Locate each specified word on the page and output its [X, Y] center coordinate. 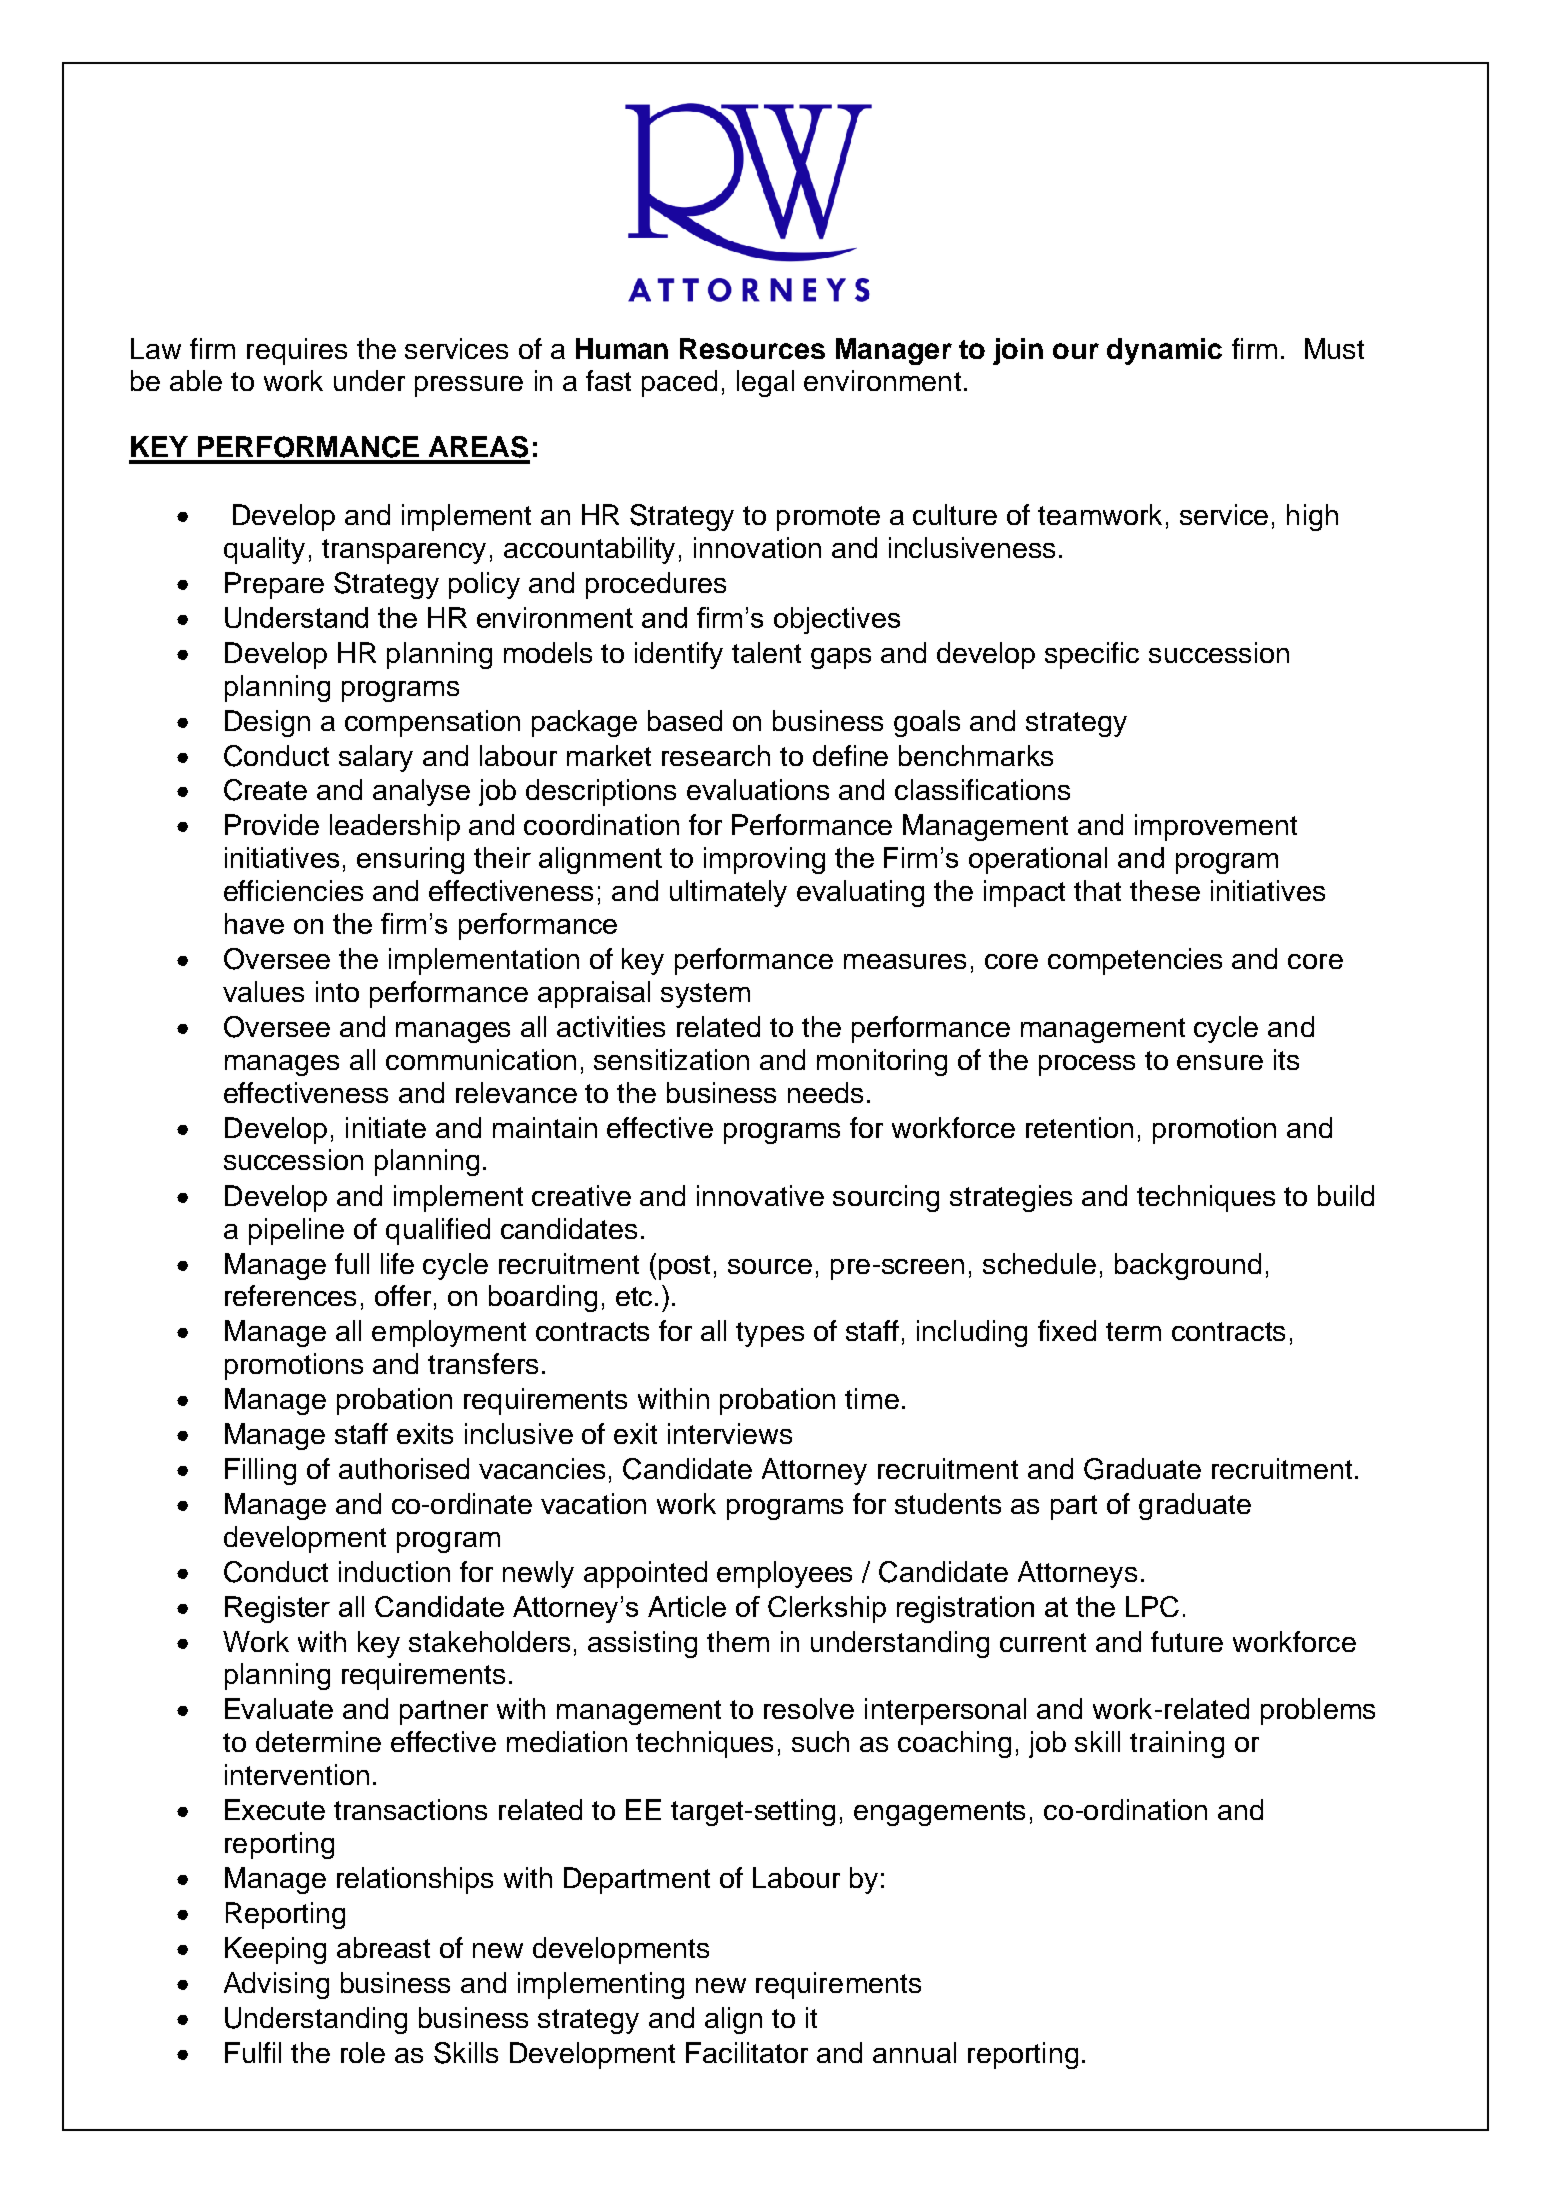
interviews [730, 1433]
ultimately [728, 893]
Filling [260, 1471]
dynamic [1164, 351]
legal [765, 383]
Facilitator [747, 2052]
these [1165, 890]
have [254, 923]
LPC [1152, 1606]
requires [297, 351]
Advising [276, 1985]
